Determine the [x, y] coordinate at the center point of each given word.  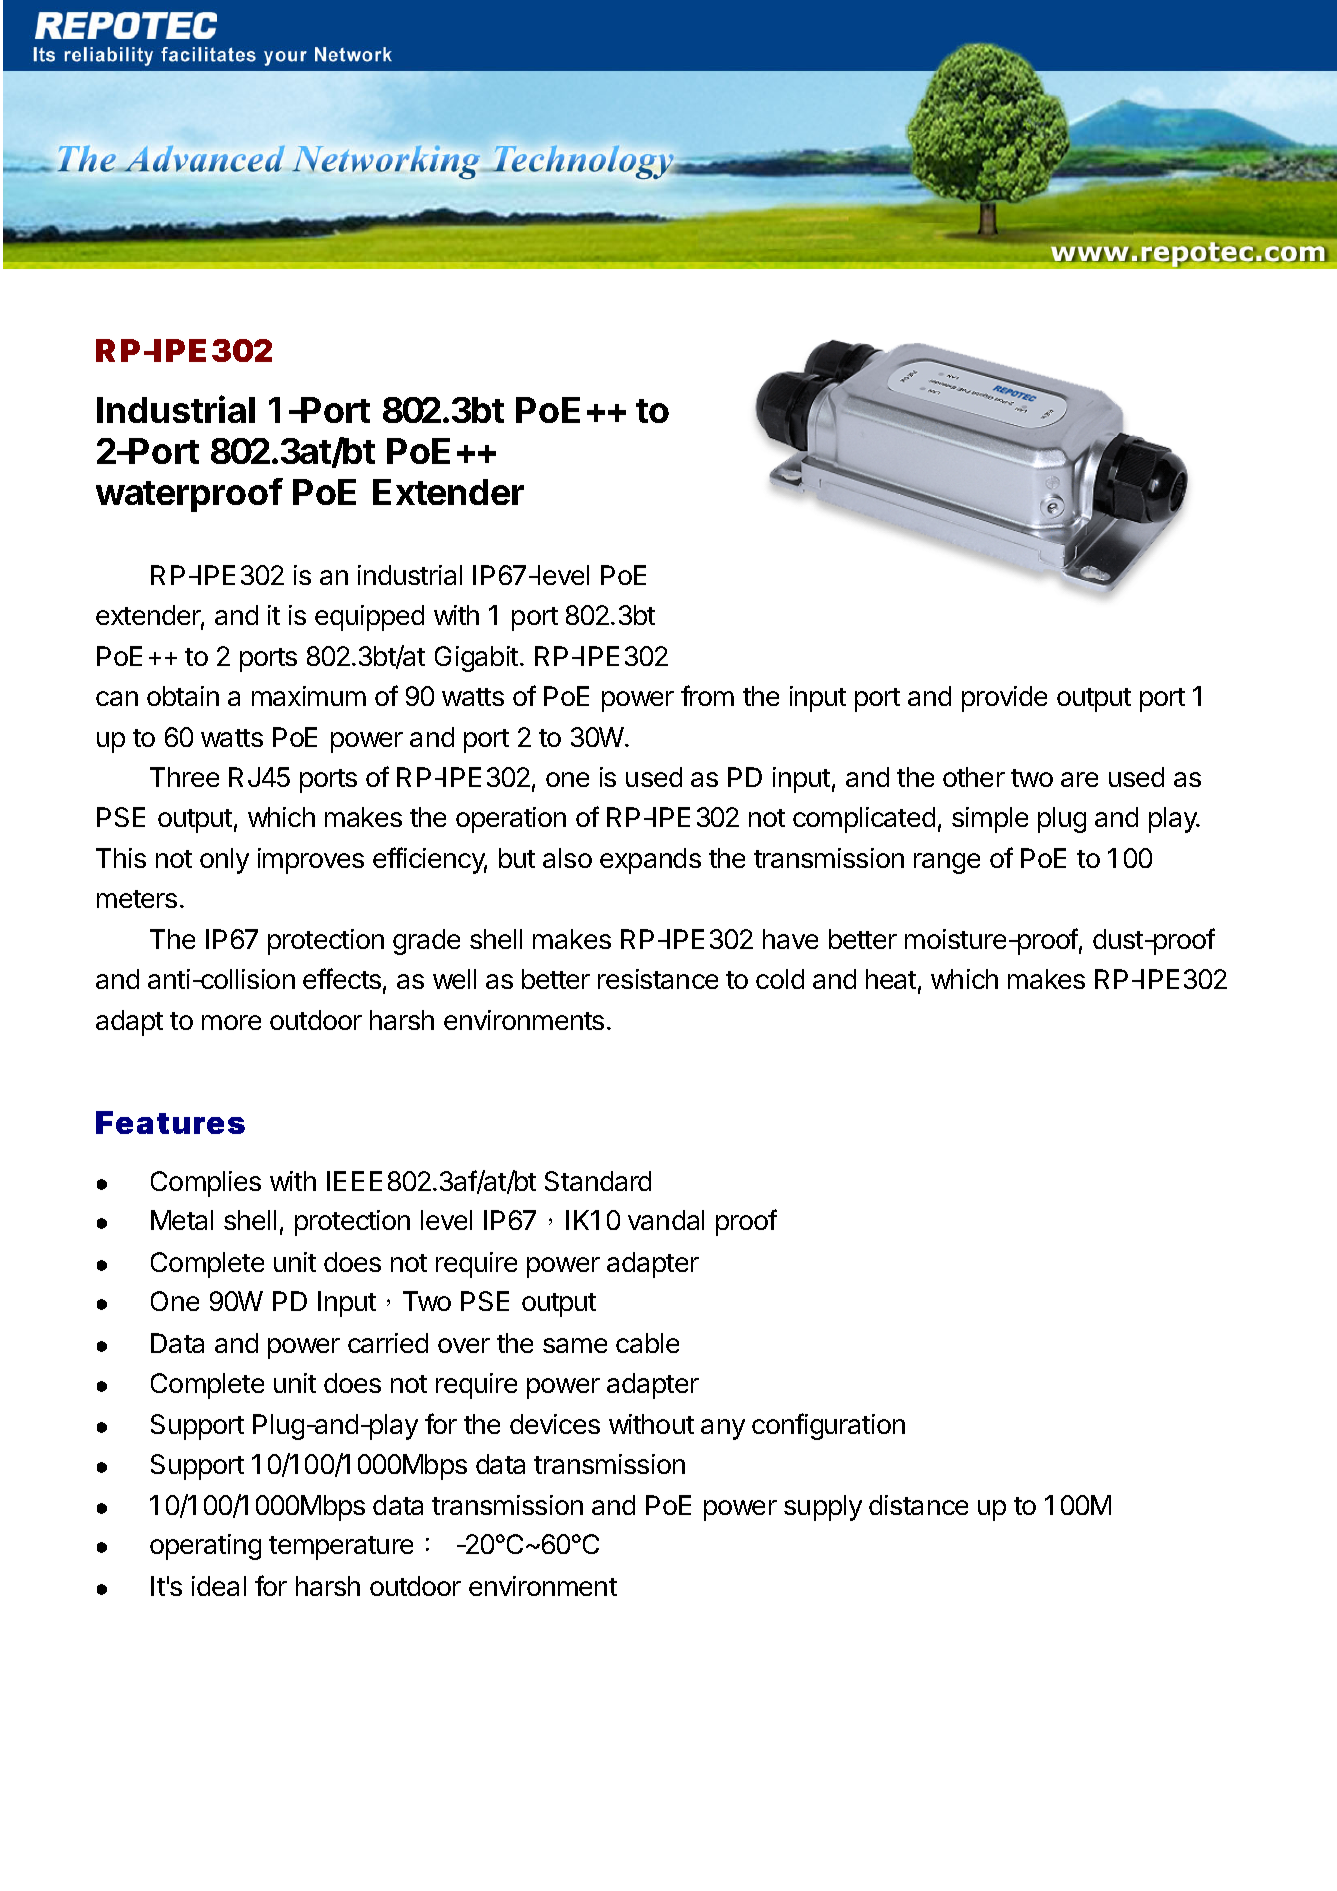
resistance [658, 979]
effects [342, 978]
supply [823, 1508]
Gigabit [476, 659]
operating [205, 1547]
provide [1004, 699]
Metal [182, 1220]
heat [891, 979]
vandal [666, 1220]
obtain [183, 696]
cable [647, 1343]
